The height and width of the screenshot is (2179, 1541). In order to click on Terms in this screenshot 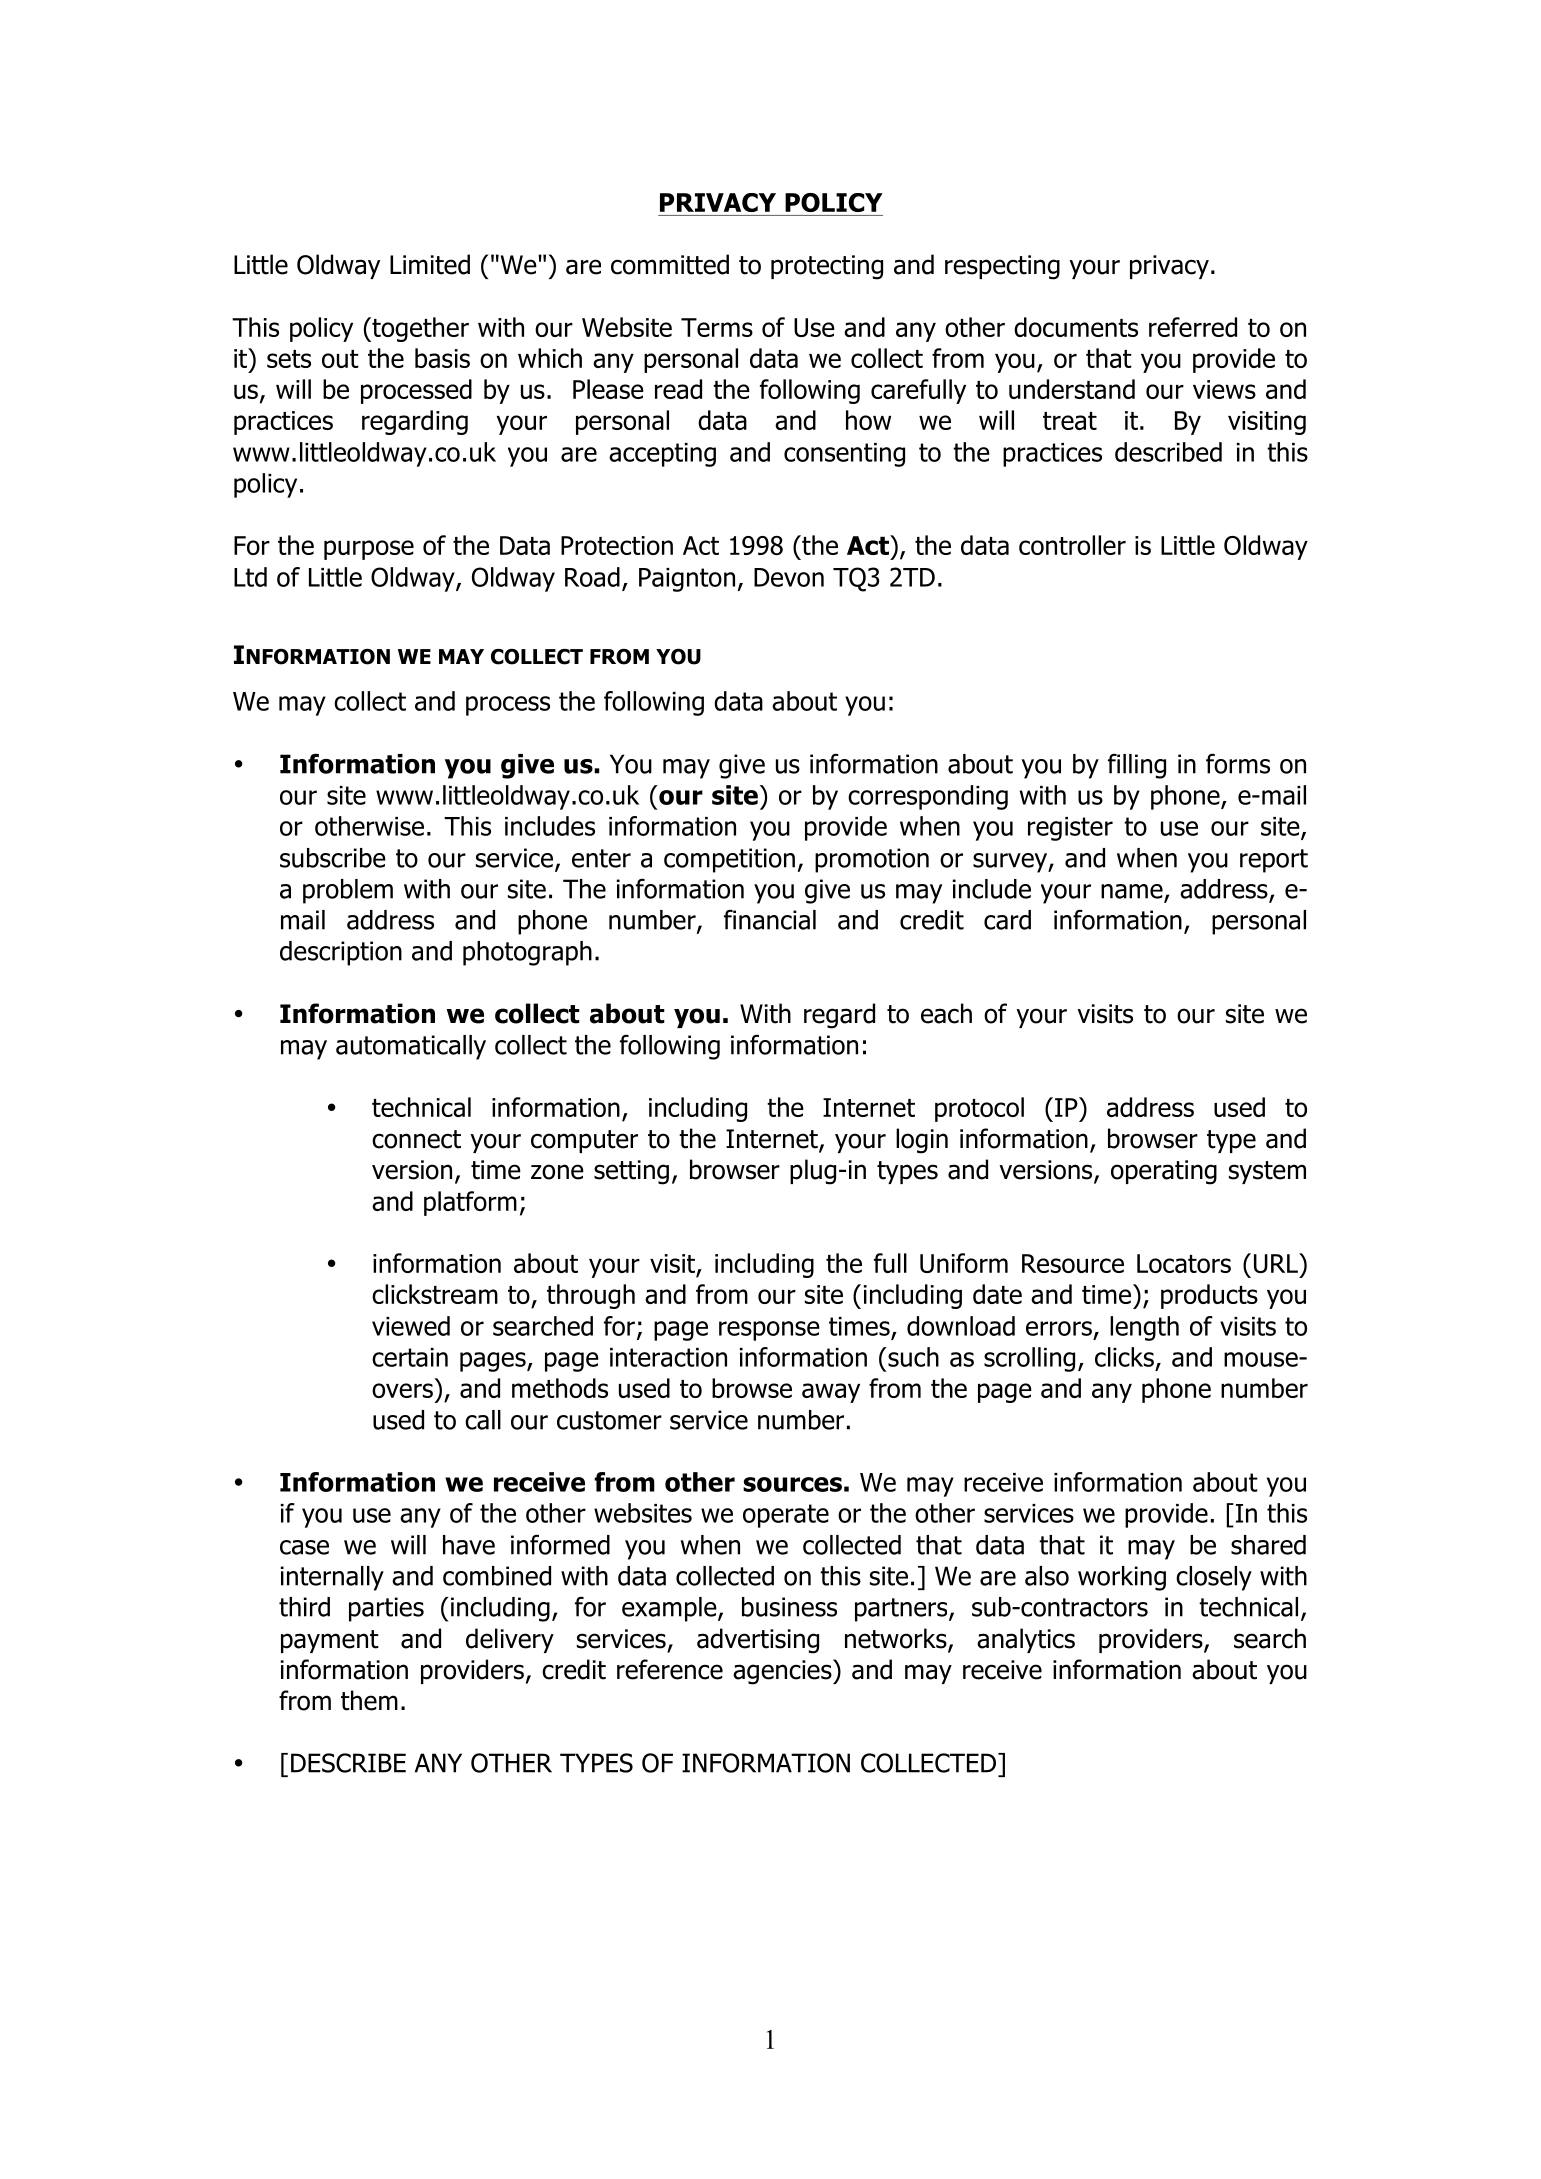, I will do `click(717, 327)`.
